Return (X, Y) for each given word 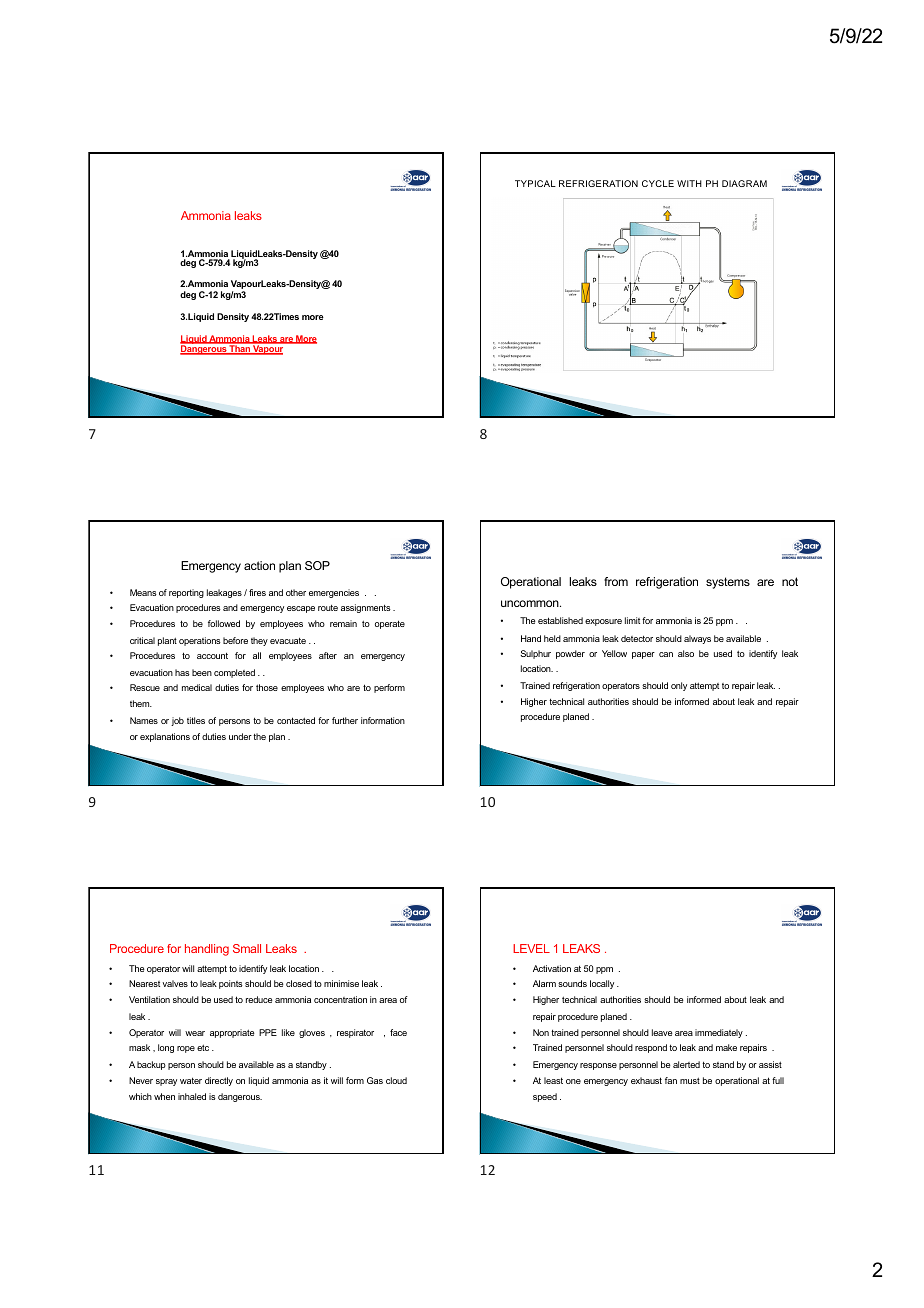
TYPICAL (535, 183)
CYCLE (658, 183)
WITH (689, 183)
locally (602, 984)
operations (200, 641)
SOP (317, 565)
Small (247, 948)
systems (728, 583)
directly (219, 1081)
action (259, 565)
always (697, 639)
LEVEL (531, 948)
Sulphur (535, 654)
